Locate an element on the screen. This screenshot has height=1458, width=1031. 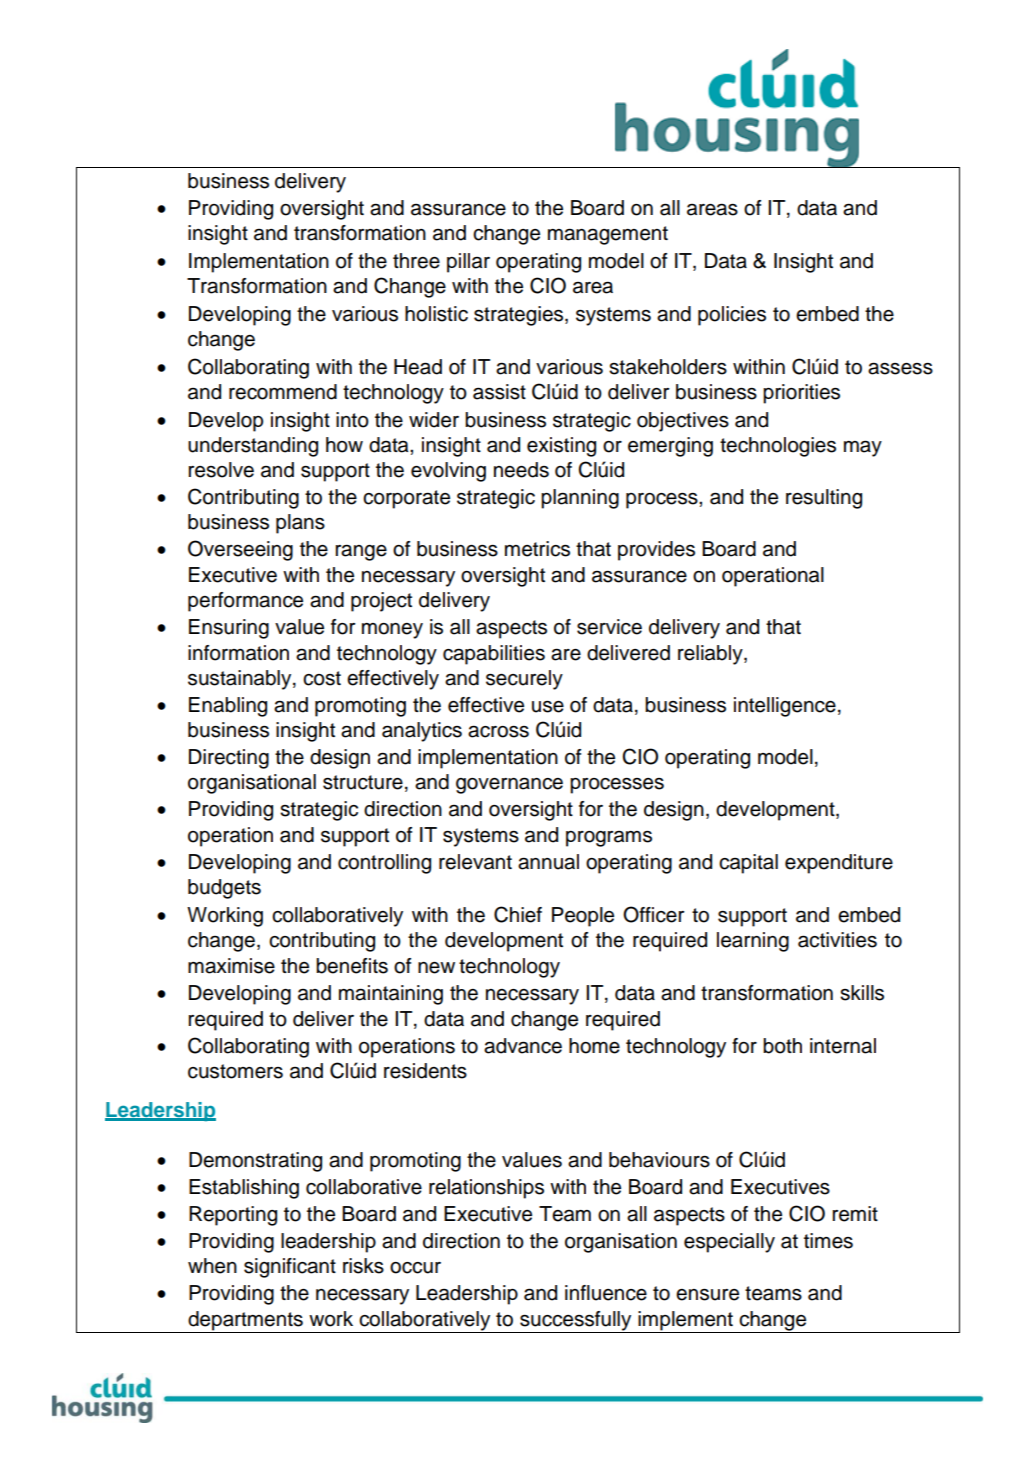
internal is located at coordinates (843, 1046).
